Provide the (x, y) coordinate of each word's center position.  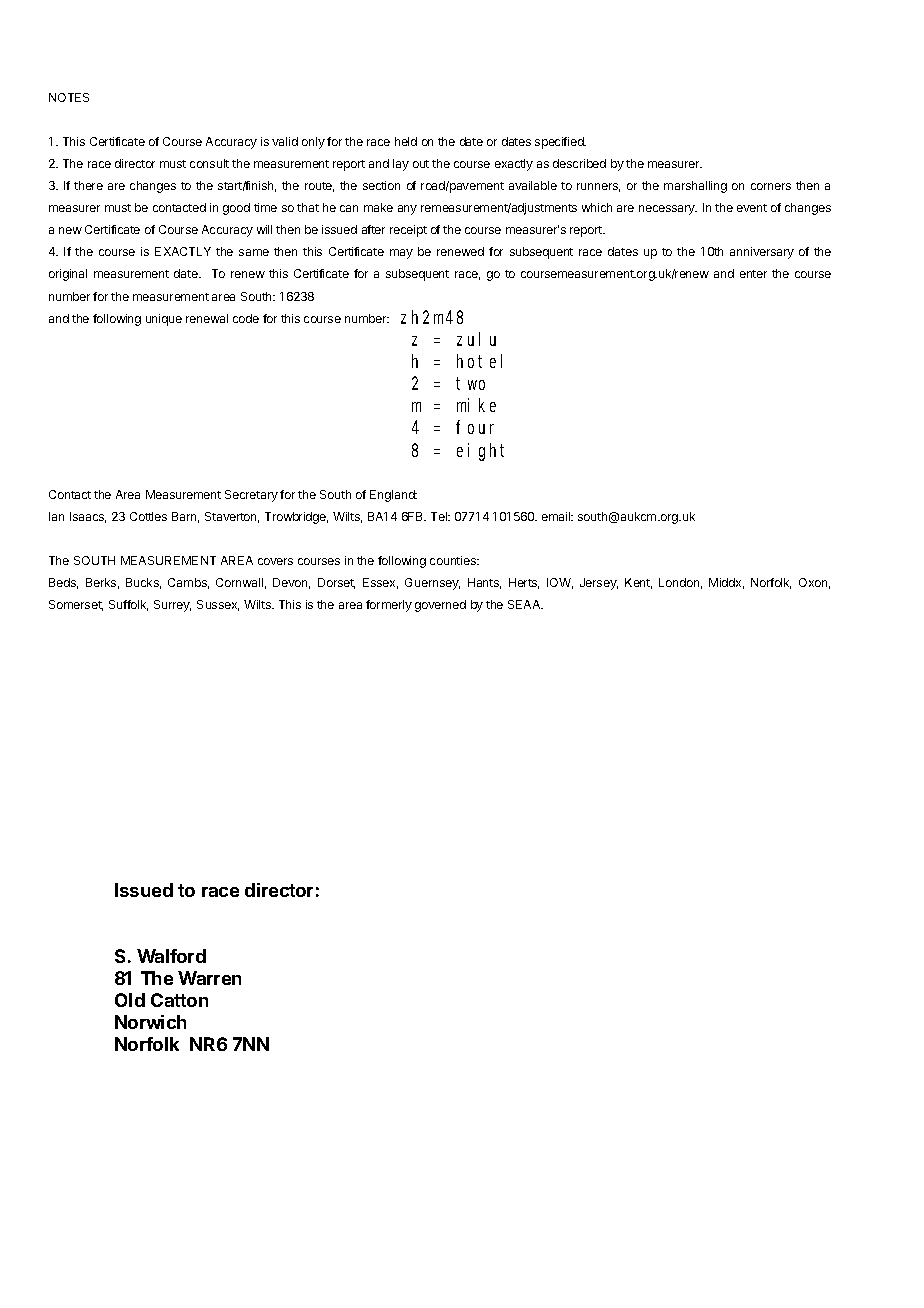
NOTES (69, 97)
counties (454, 560)
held (406, 141)
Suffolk (128, 605)
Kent (638, 583)
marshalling (695, 187)
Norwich (150, 1022)
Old (130, 1000)
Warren (209, 978)
